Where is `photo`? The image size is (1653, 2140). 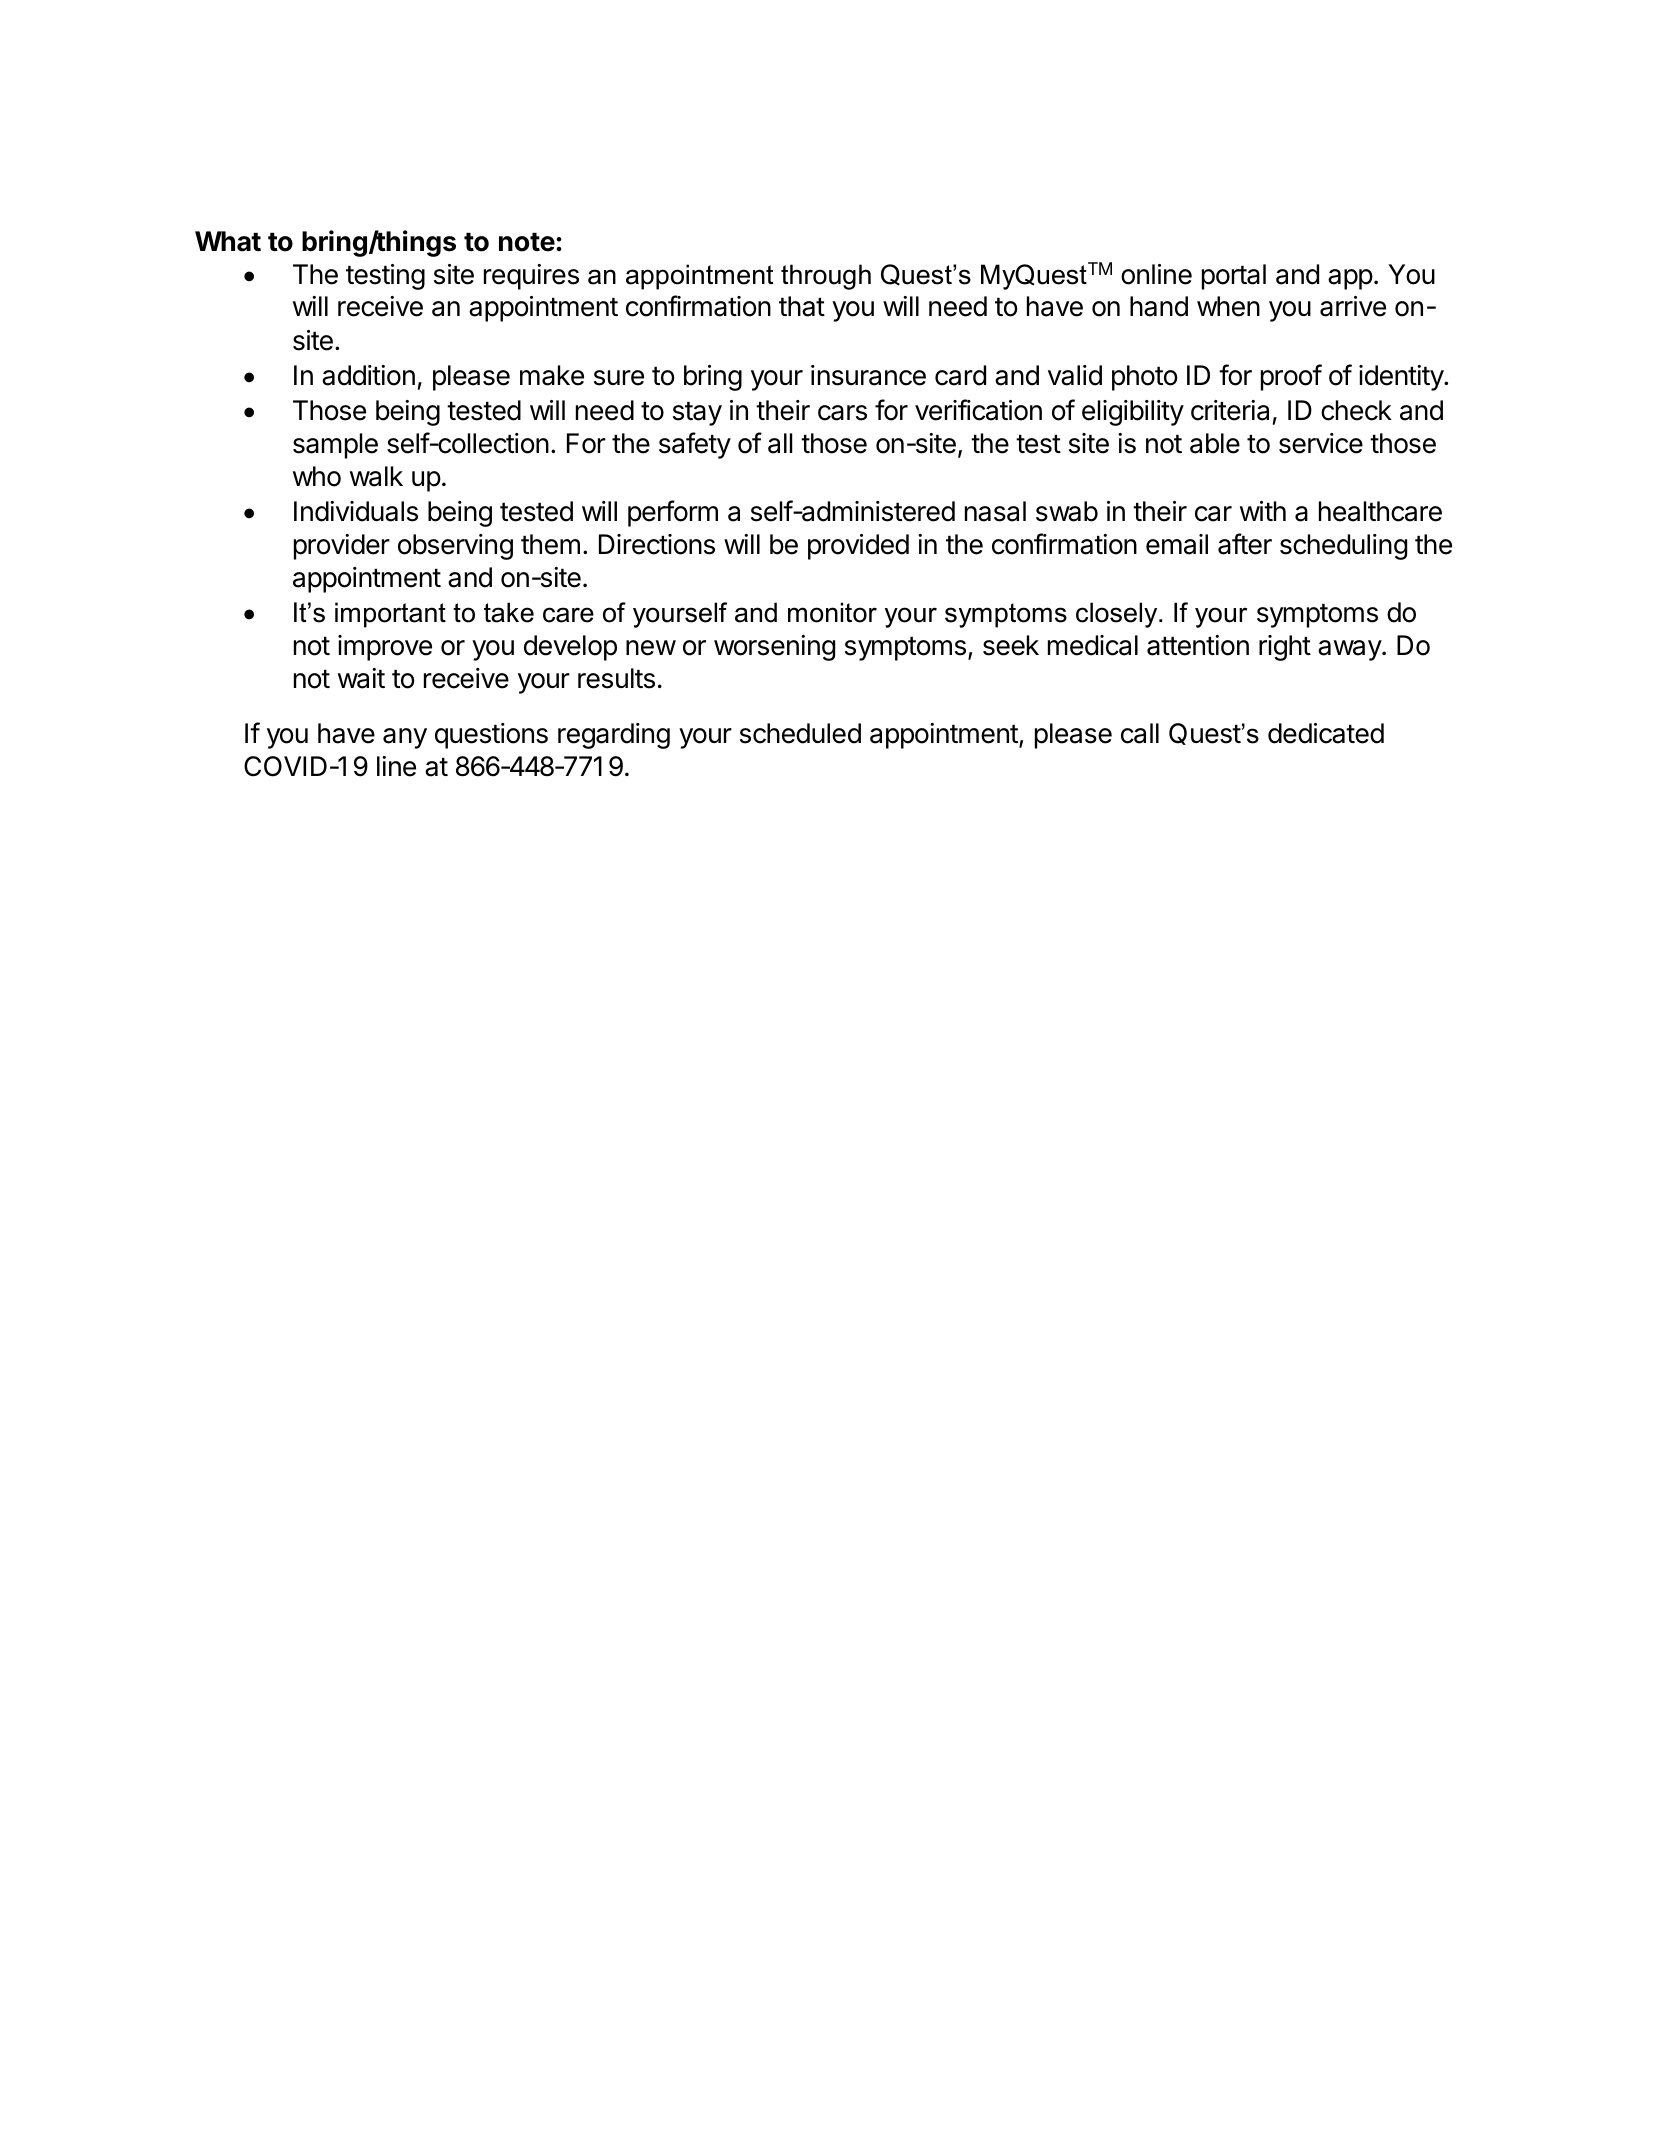 photo is located at coordinates (1145, 378).
